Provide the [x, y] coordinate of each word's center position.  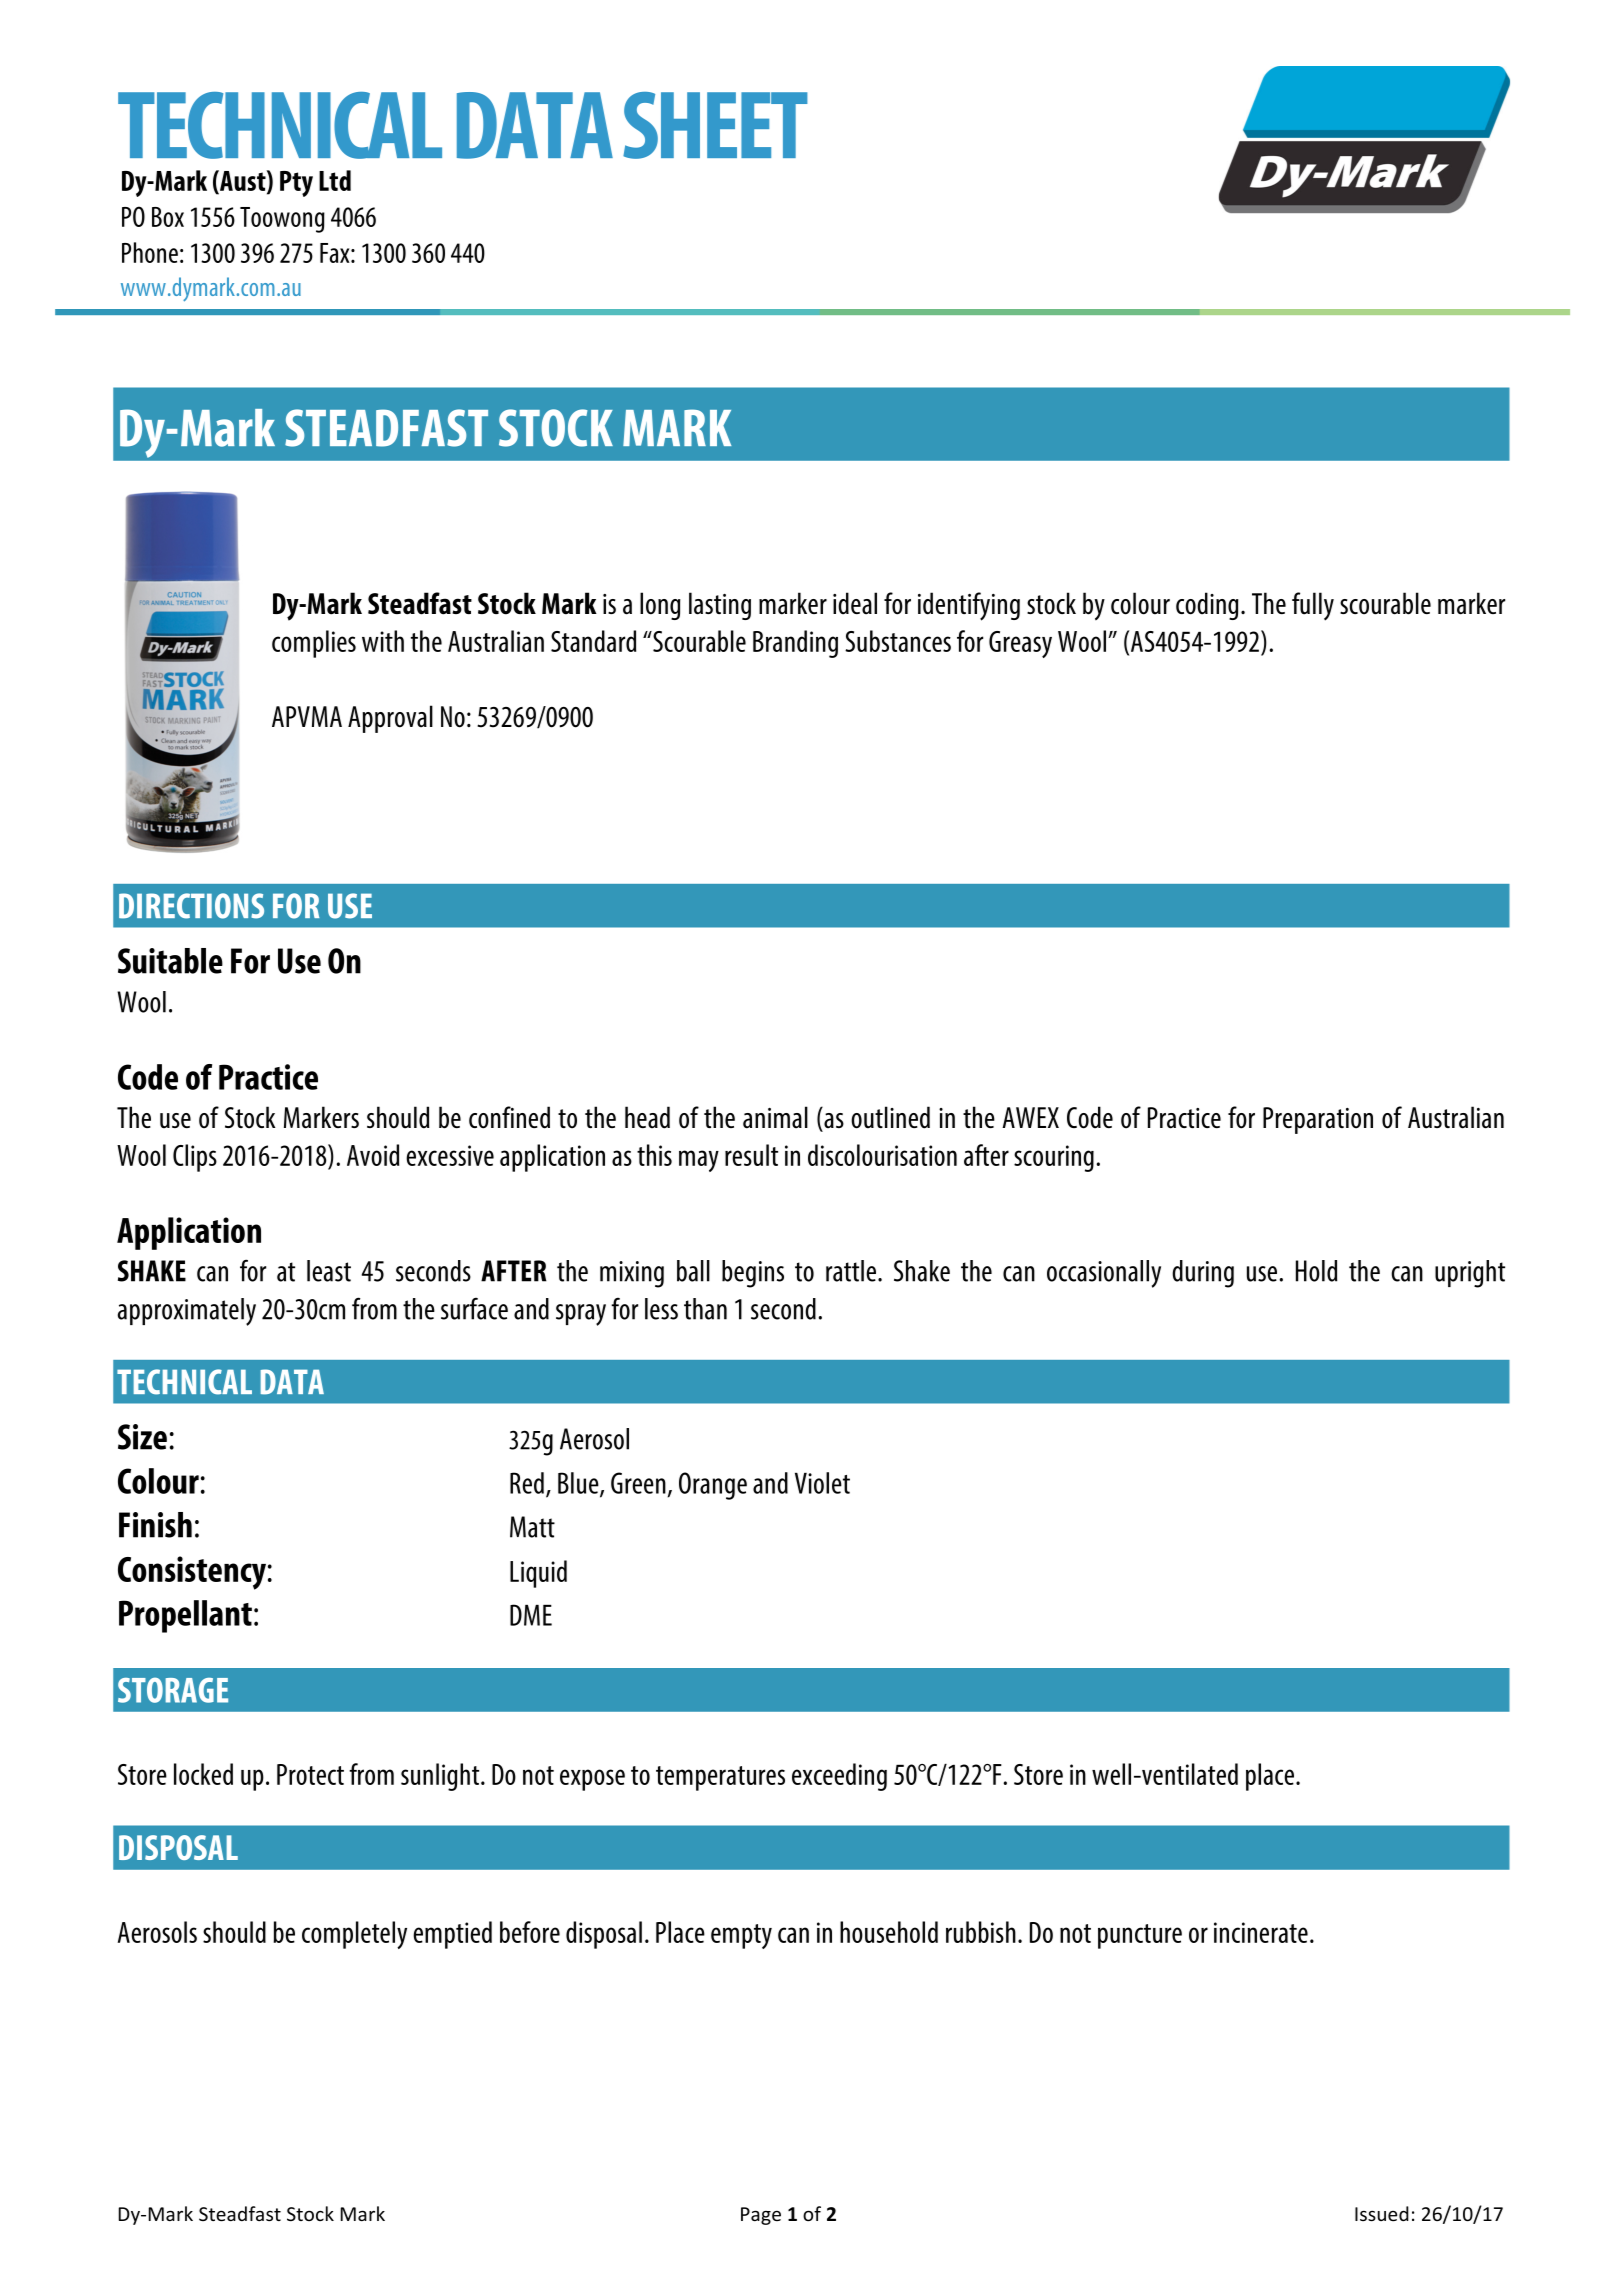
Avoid [373, 1155]
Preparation [1318, 1120]
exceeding [839, 1777]
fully [1313, 606]
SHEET [715, 125]
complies [314, 644]
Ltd [335, 180]
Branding [795, 644]
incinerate [1261, 1932]
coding [1207, 606]
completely [354, 1935]
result [751, 1155]
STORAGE [173, 1690]
